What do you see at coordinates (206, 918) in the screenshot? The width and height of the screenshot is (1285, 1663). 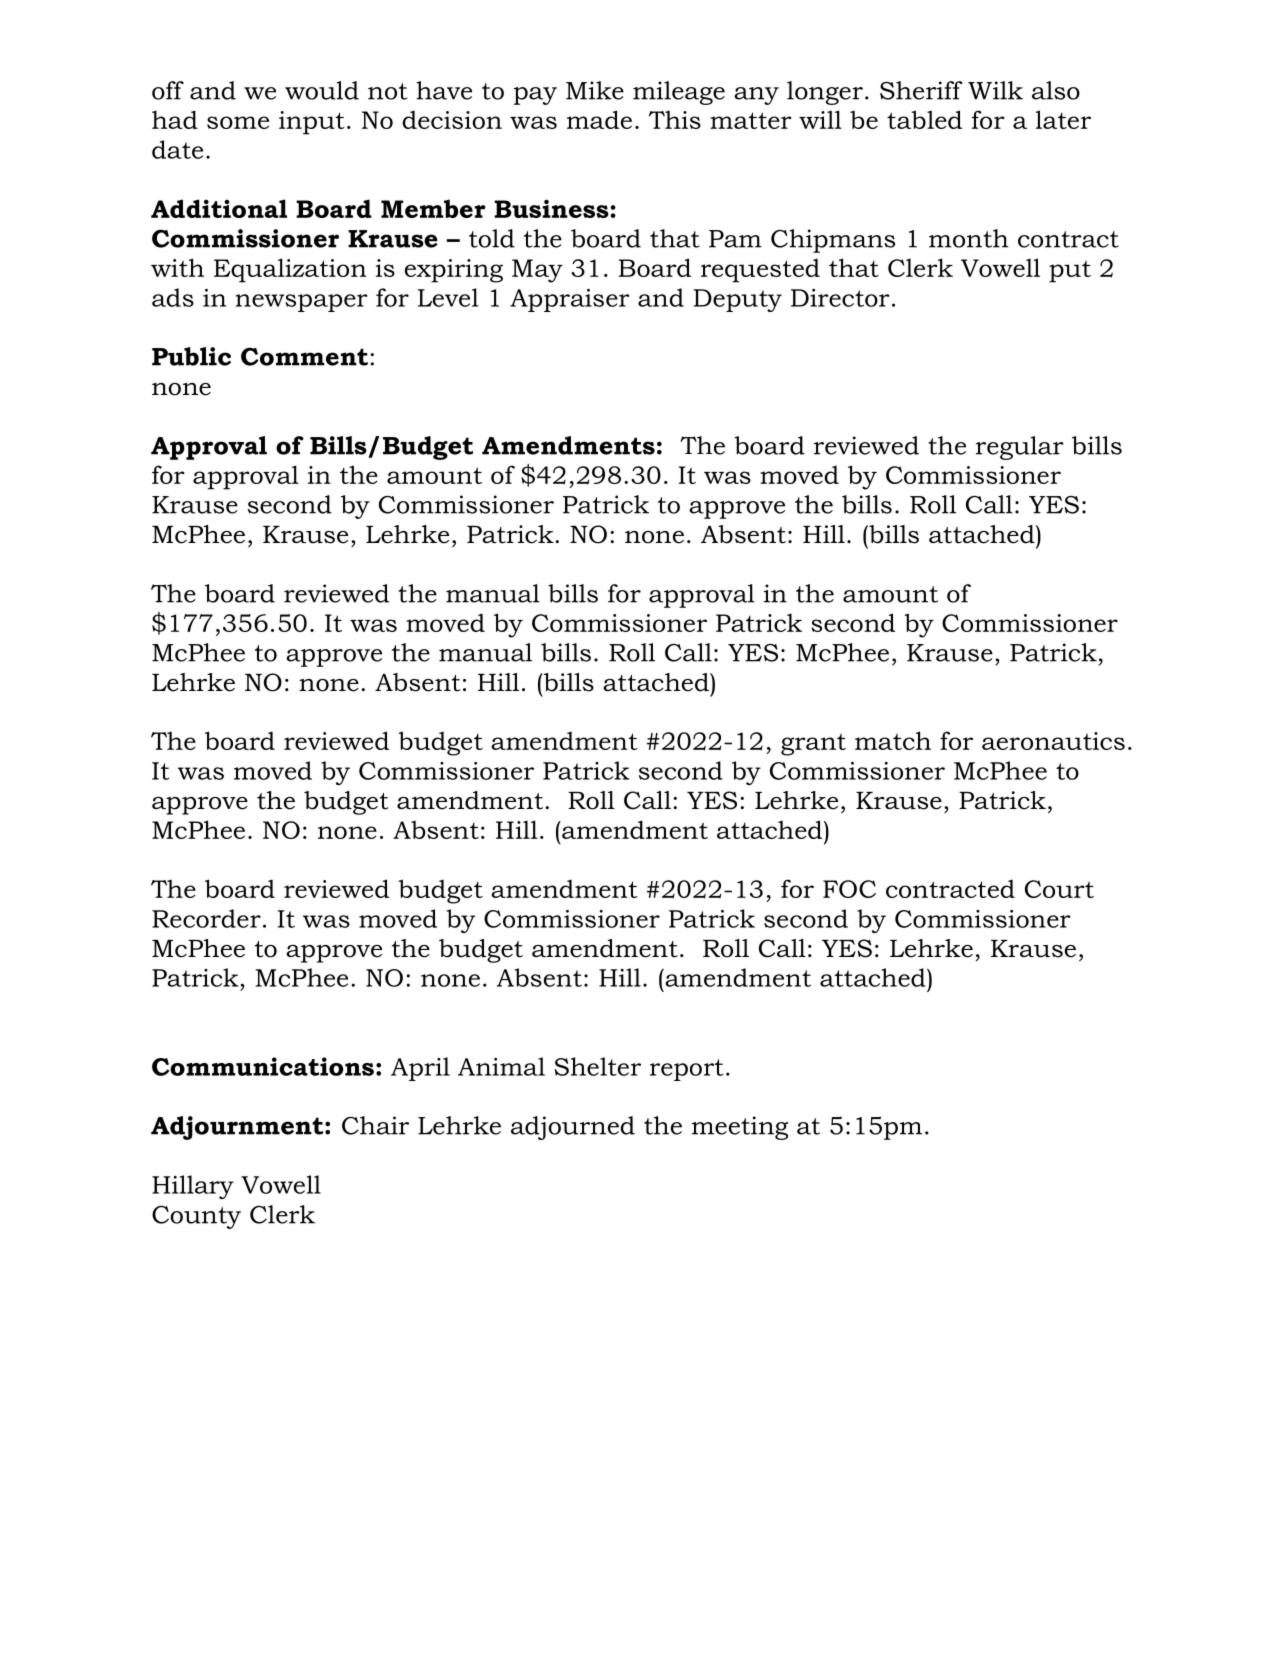 I see `Recorder` at bounding box center [206, 918].
